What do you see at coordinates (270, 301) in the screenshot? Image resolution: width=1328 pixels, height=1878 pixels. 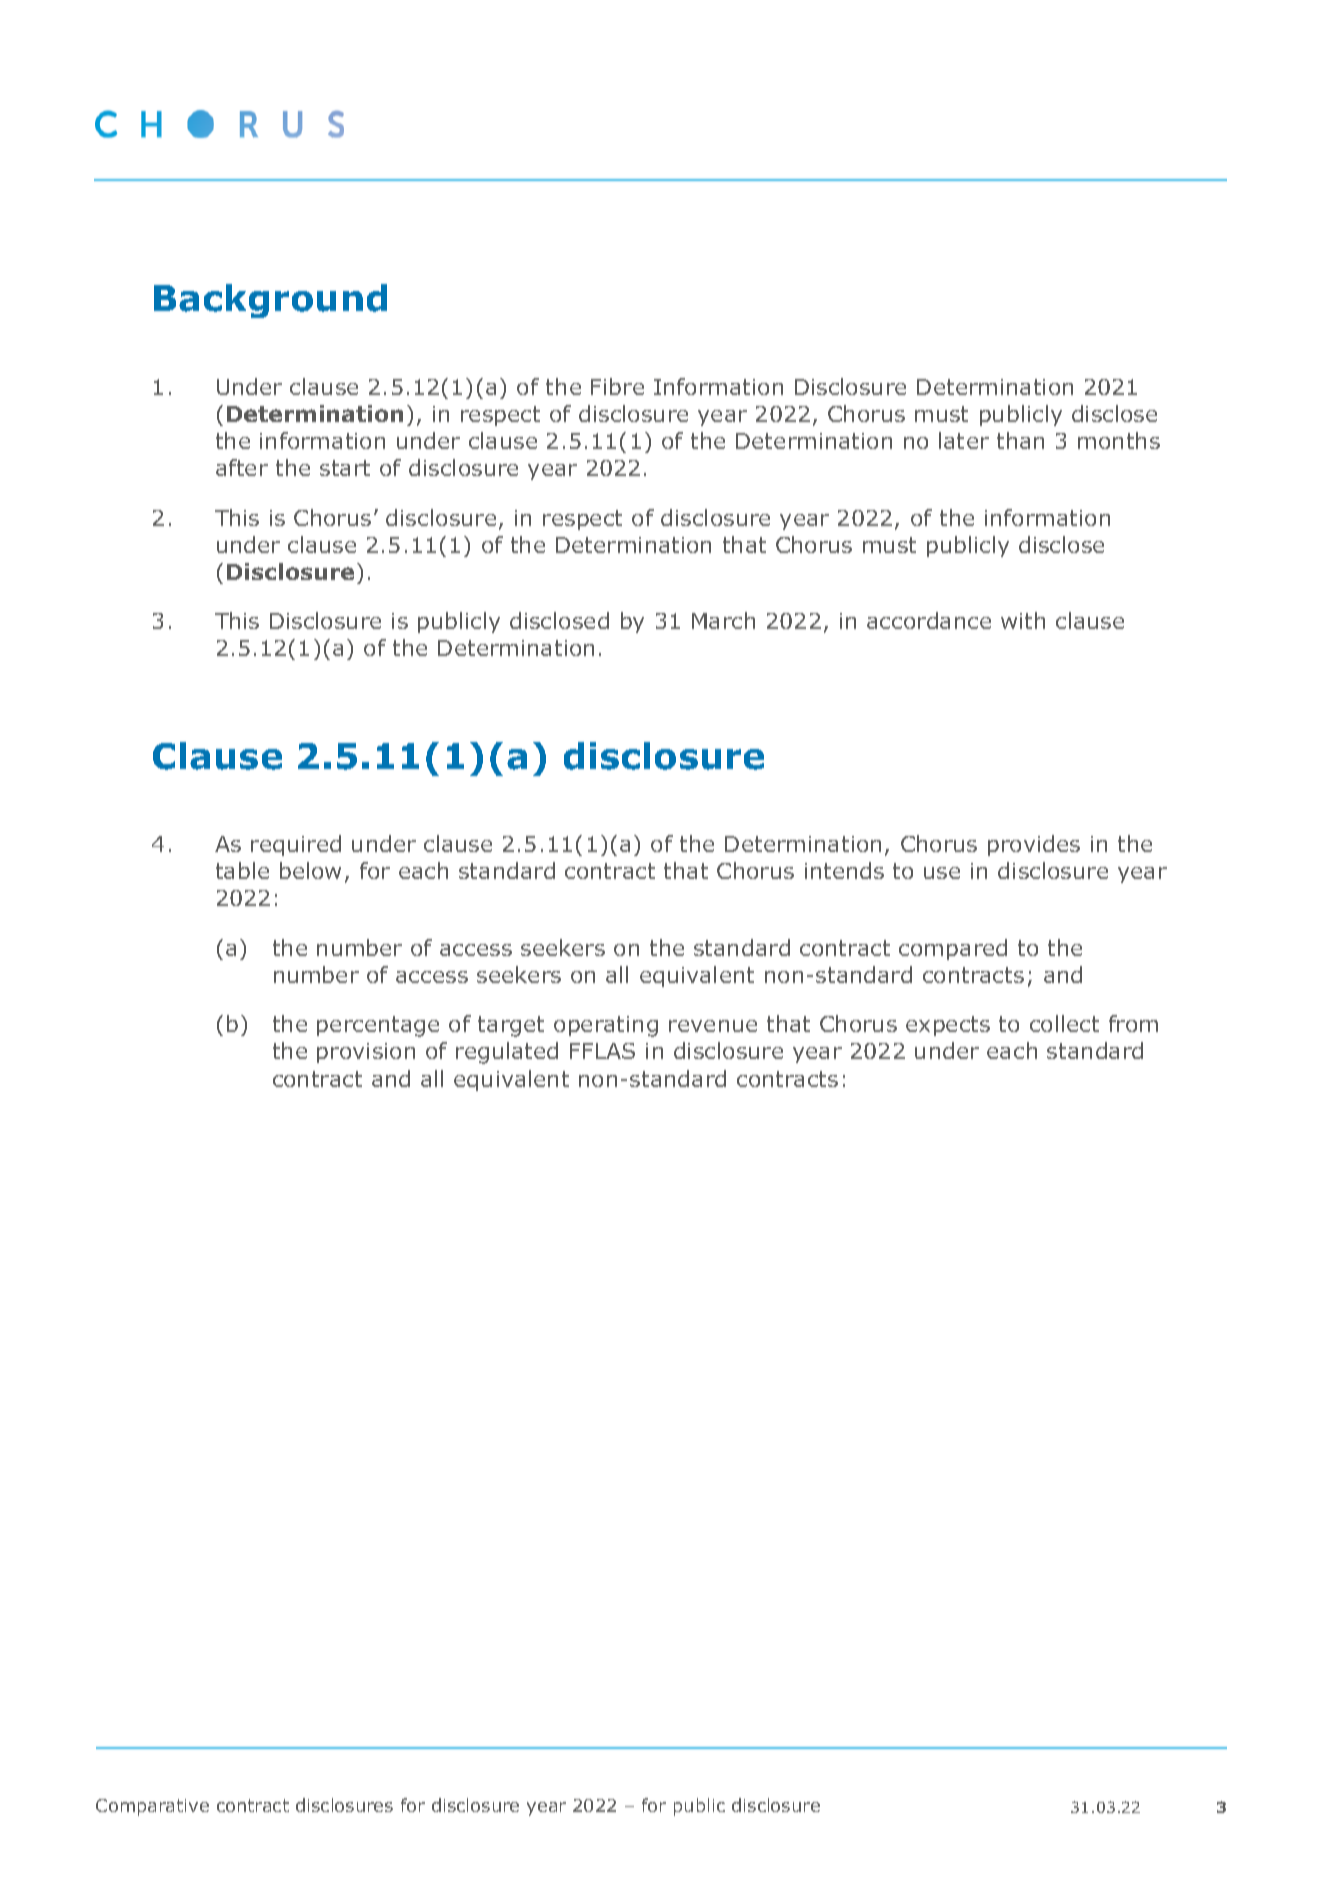 I see `Background` at bounding box center [270, 301].
